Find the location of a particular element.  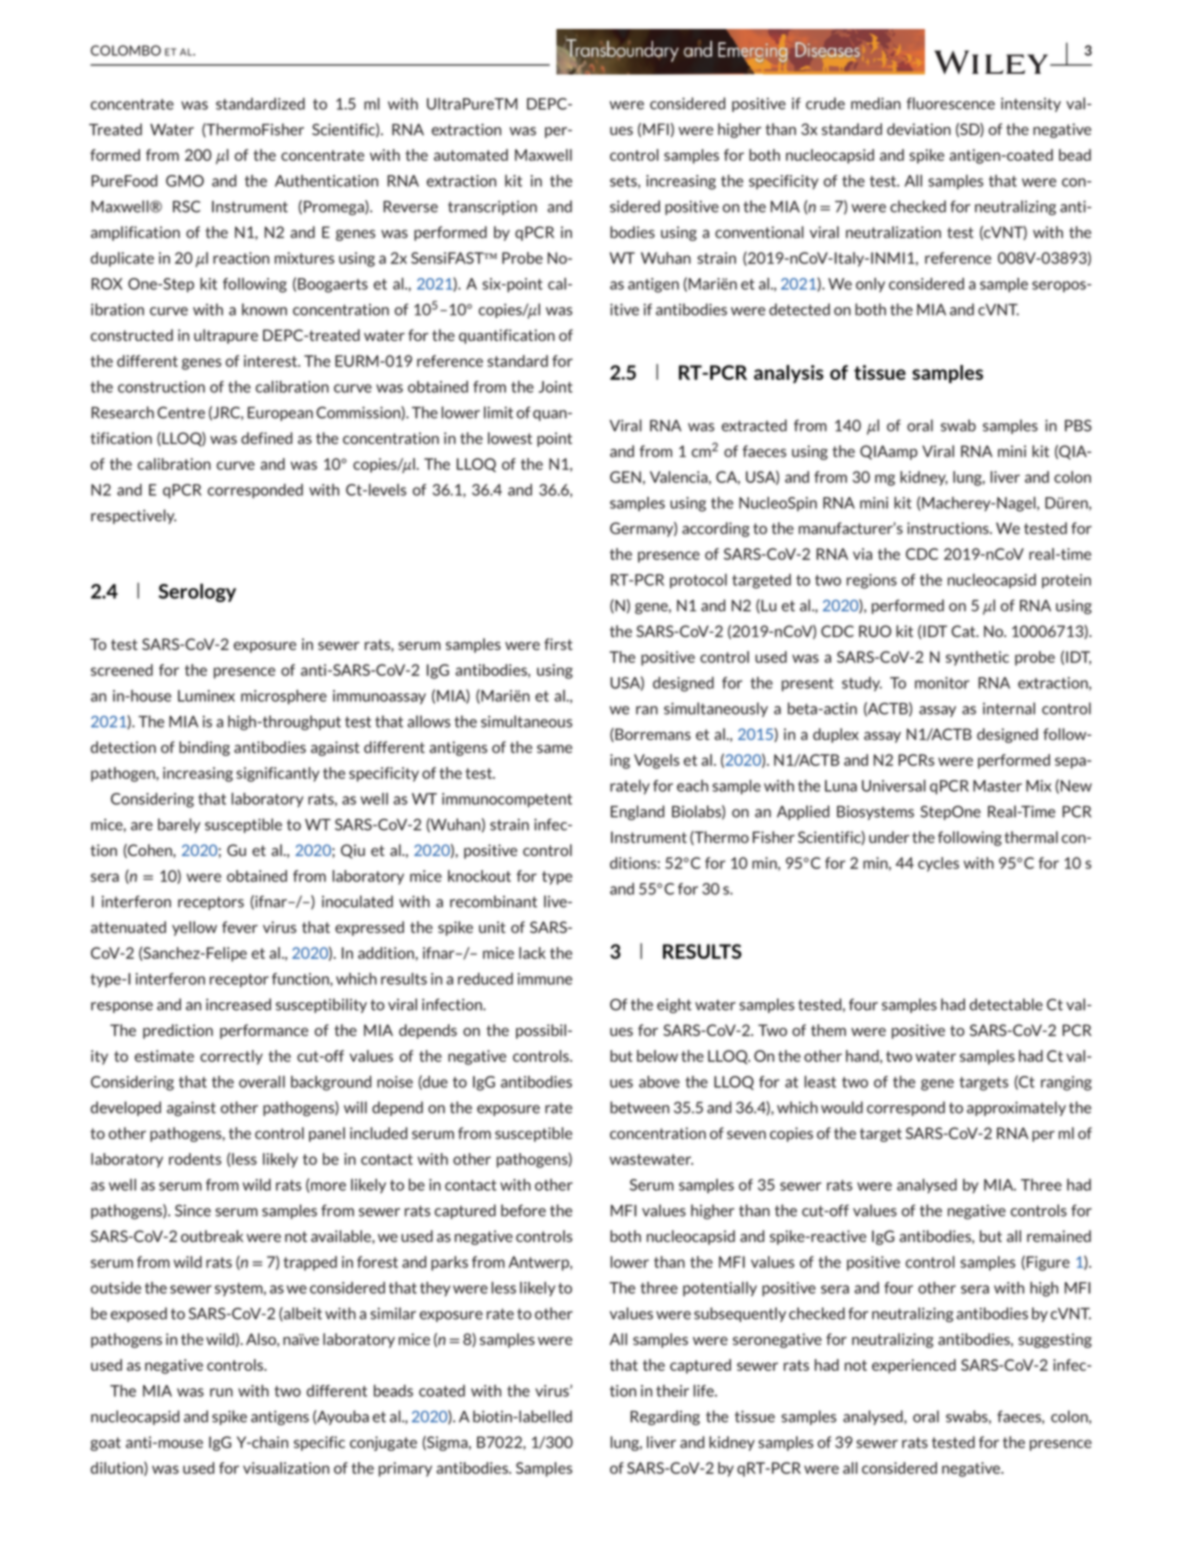

fluorescence is located at coordinates (951, 103).
